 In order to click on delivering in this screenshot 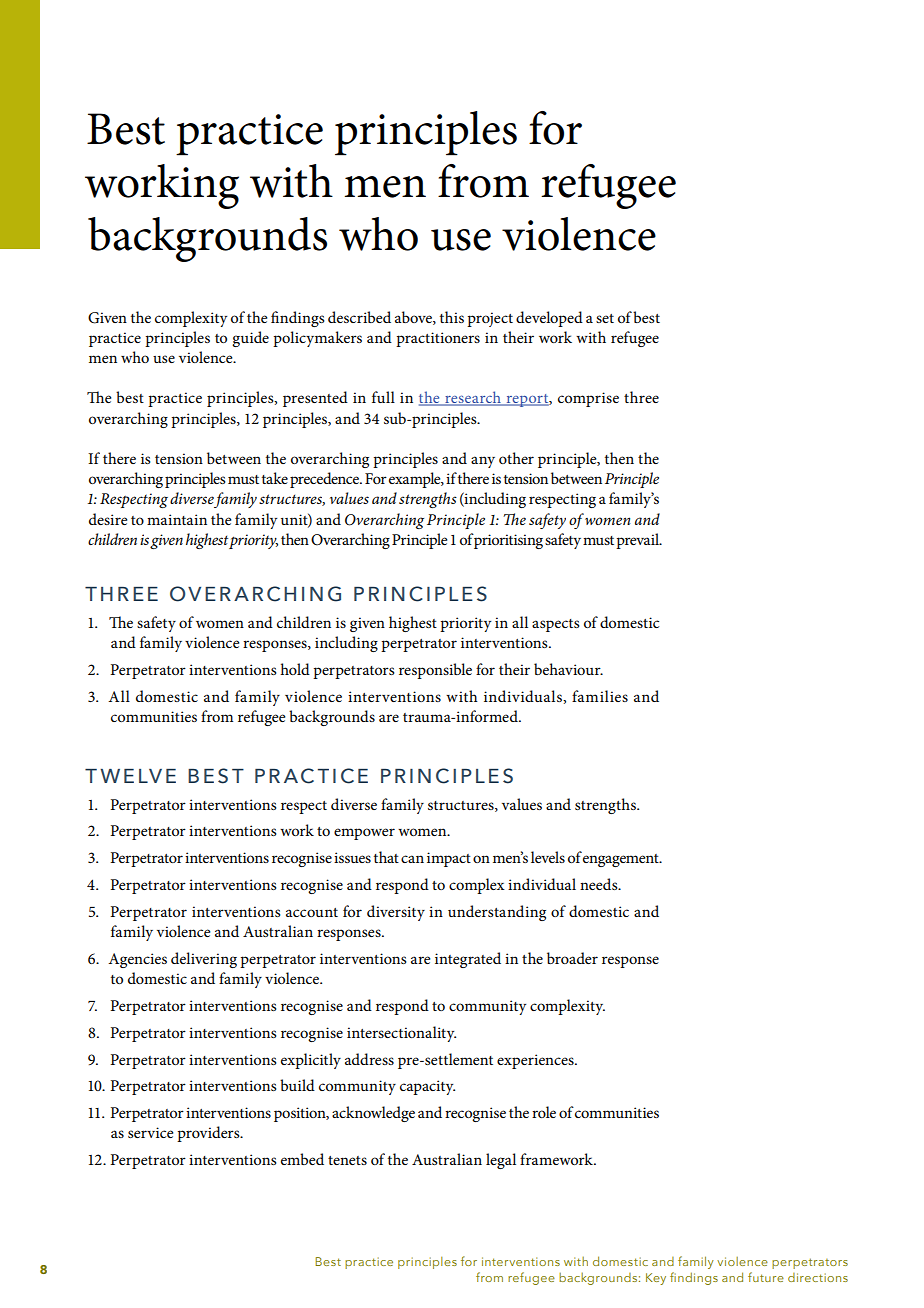, I will do `click(204, 960)`.
